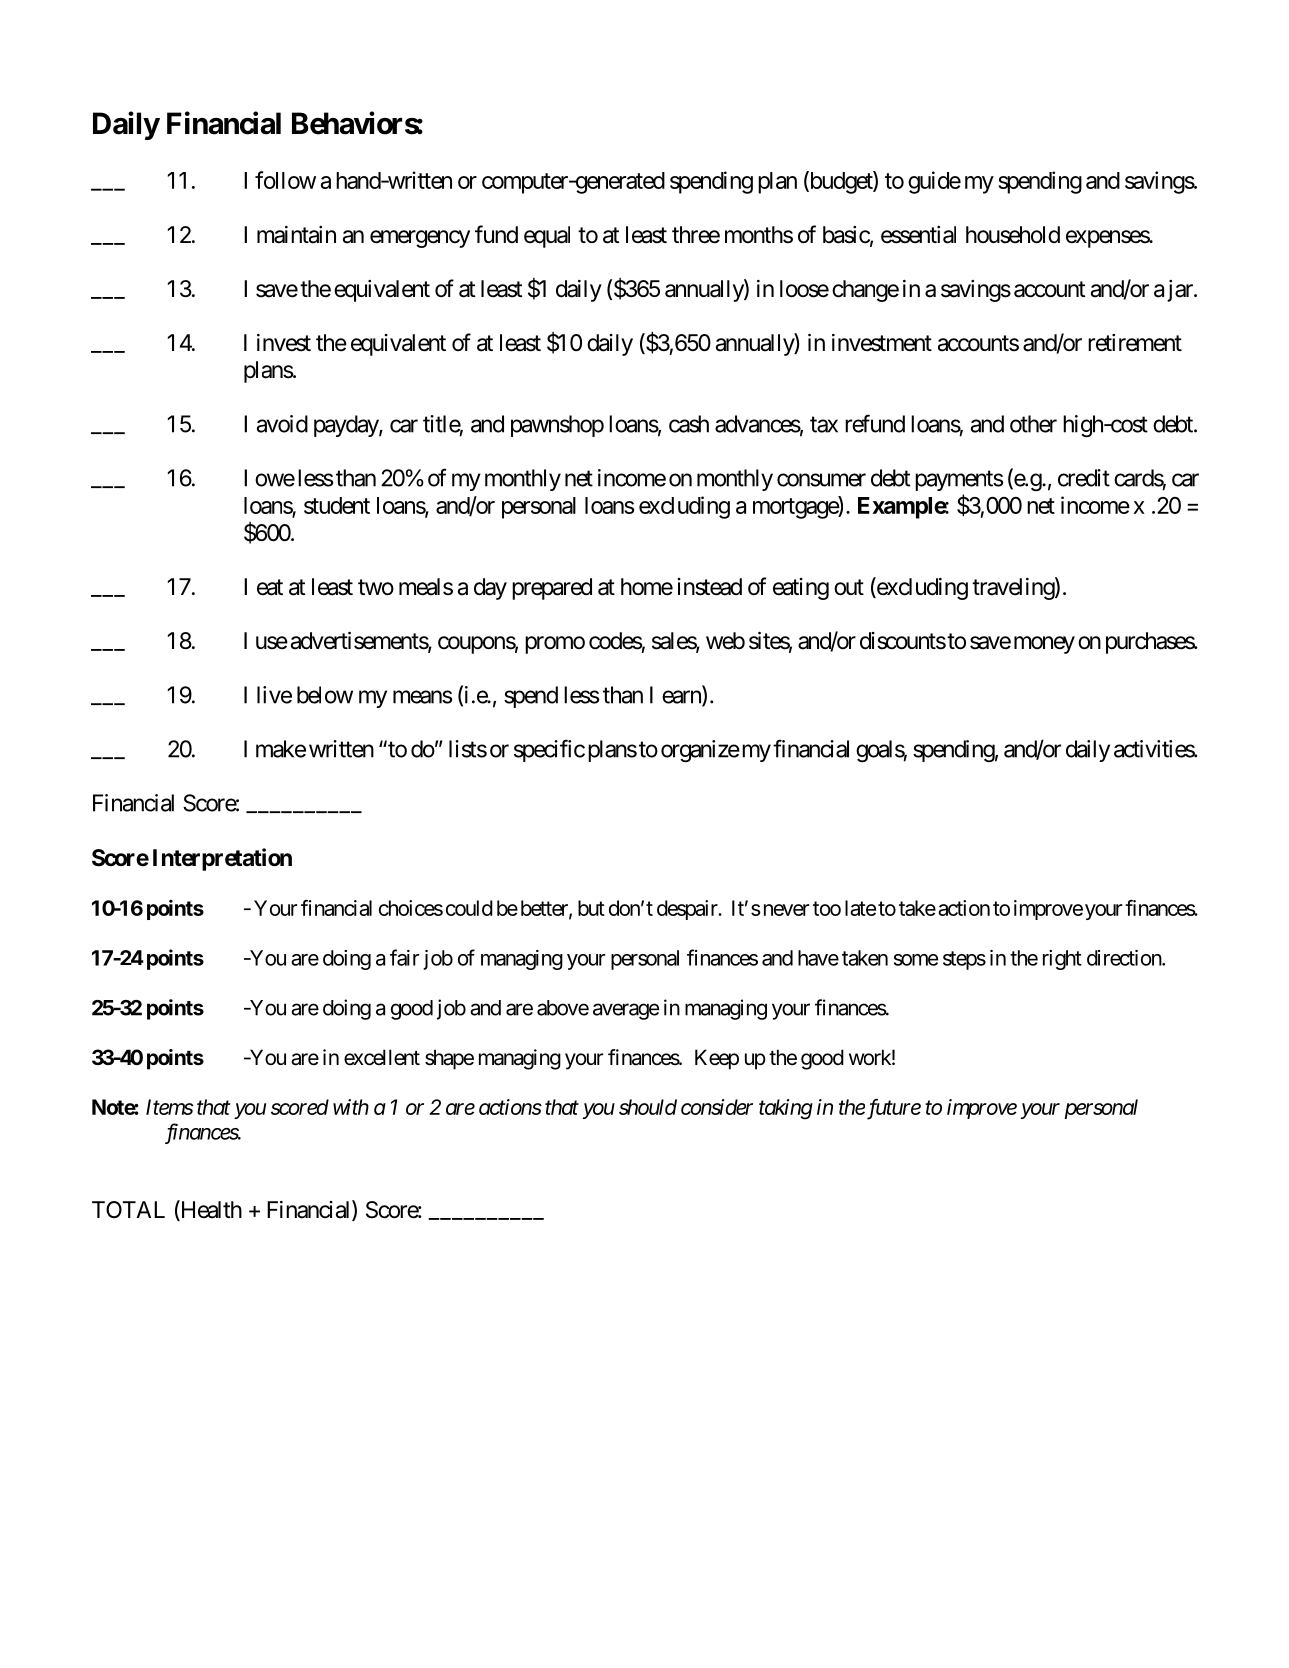  Describe the element at coordinates (1013, 235) in the document. I see `household` at that location.
